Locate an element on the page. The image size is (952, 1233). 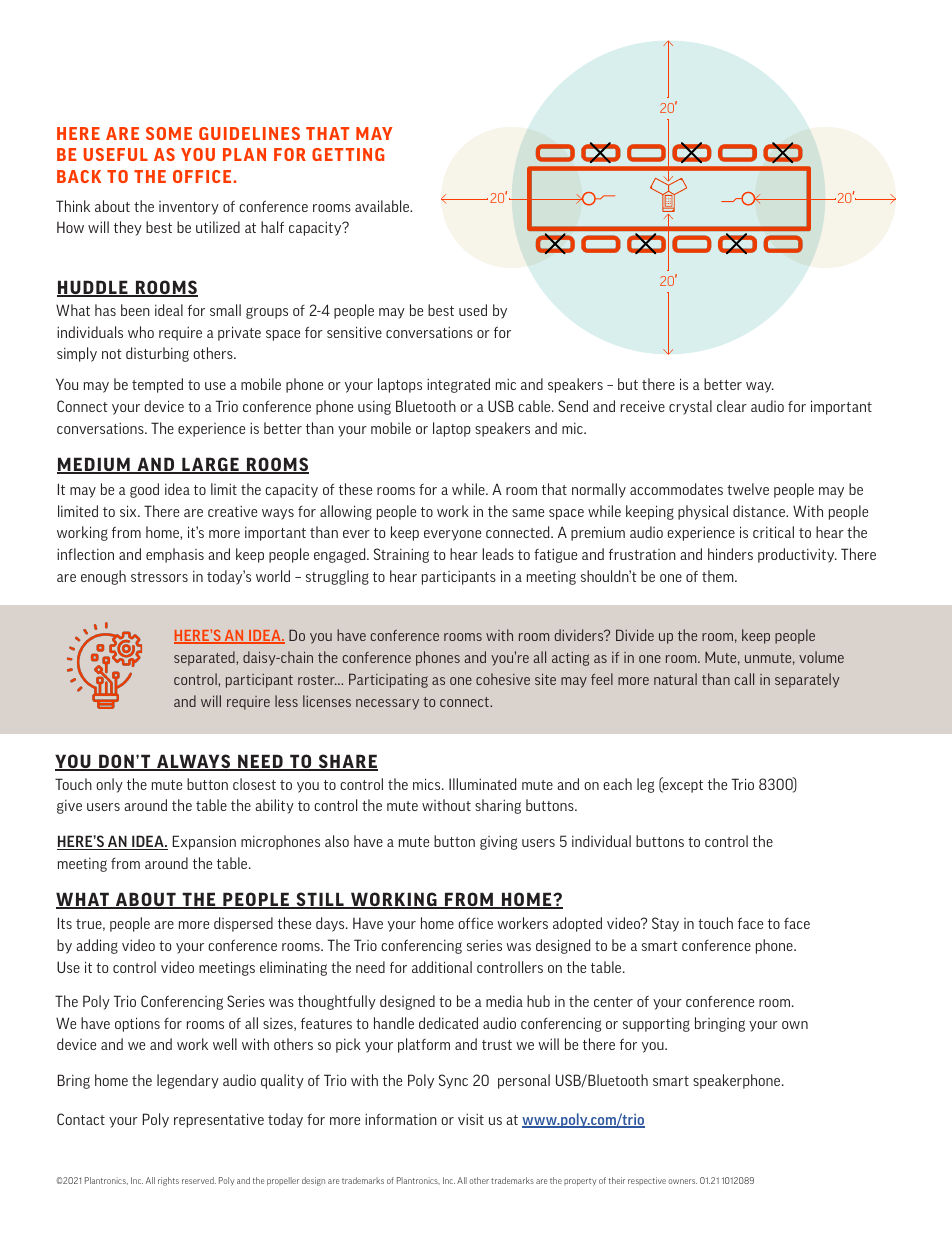
mics is located at coordinates (428, 784).
